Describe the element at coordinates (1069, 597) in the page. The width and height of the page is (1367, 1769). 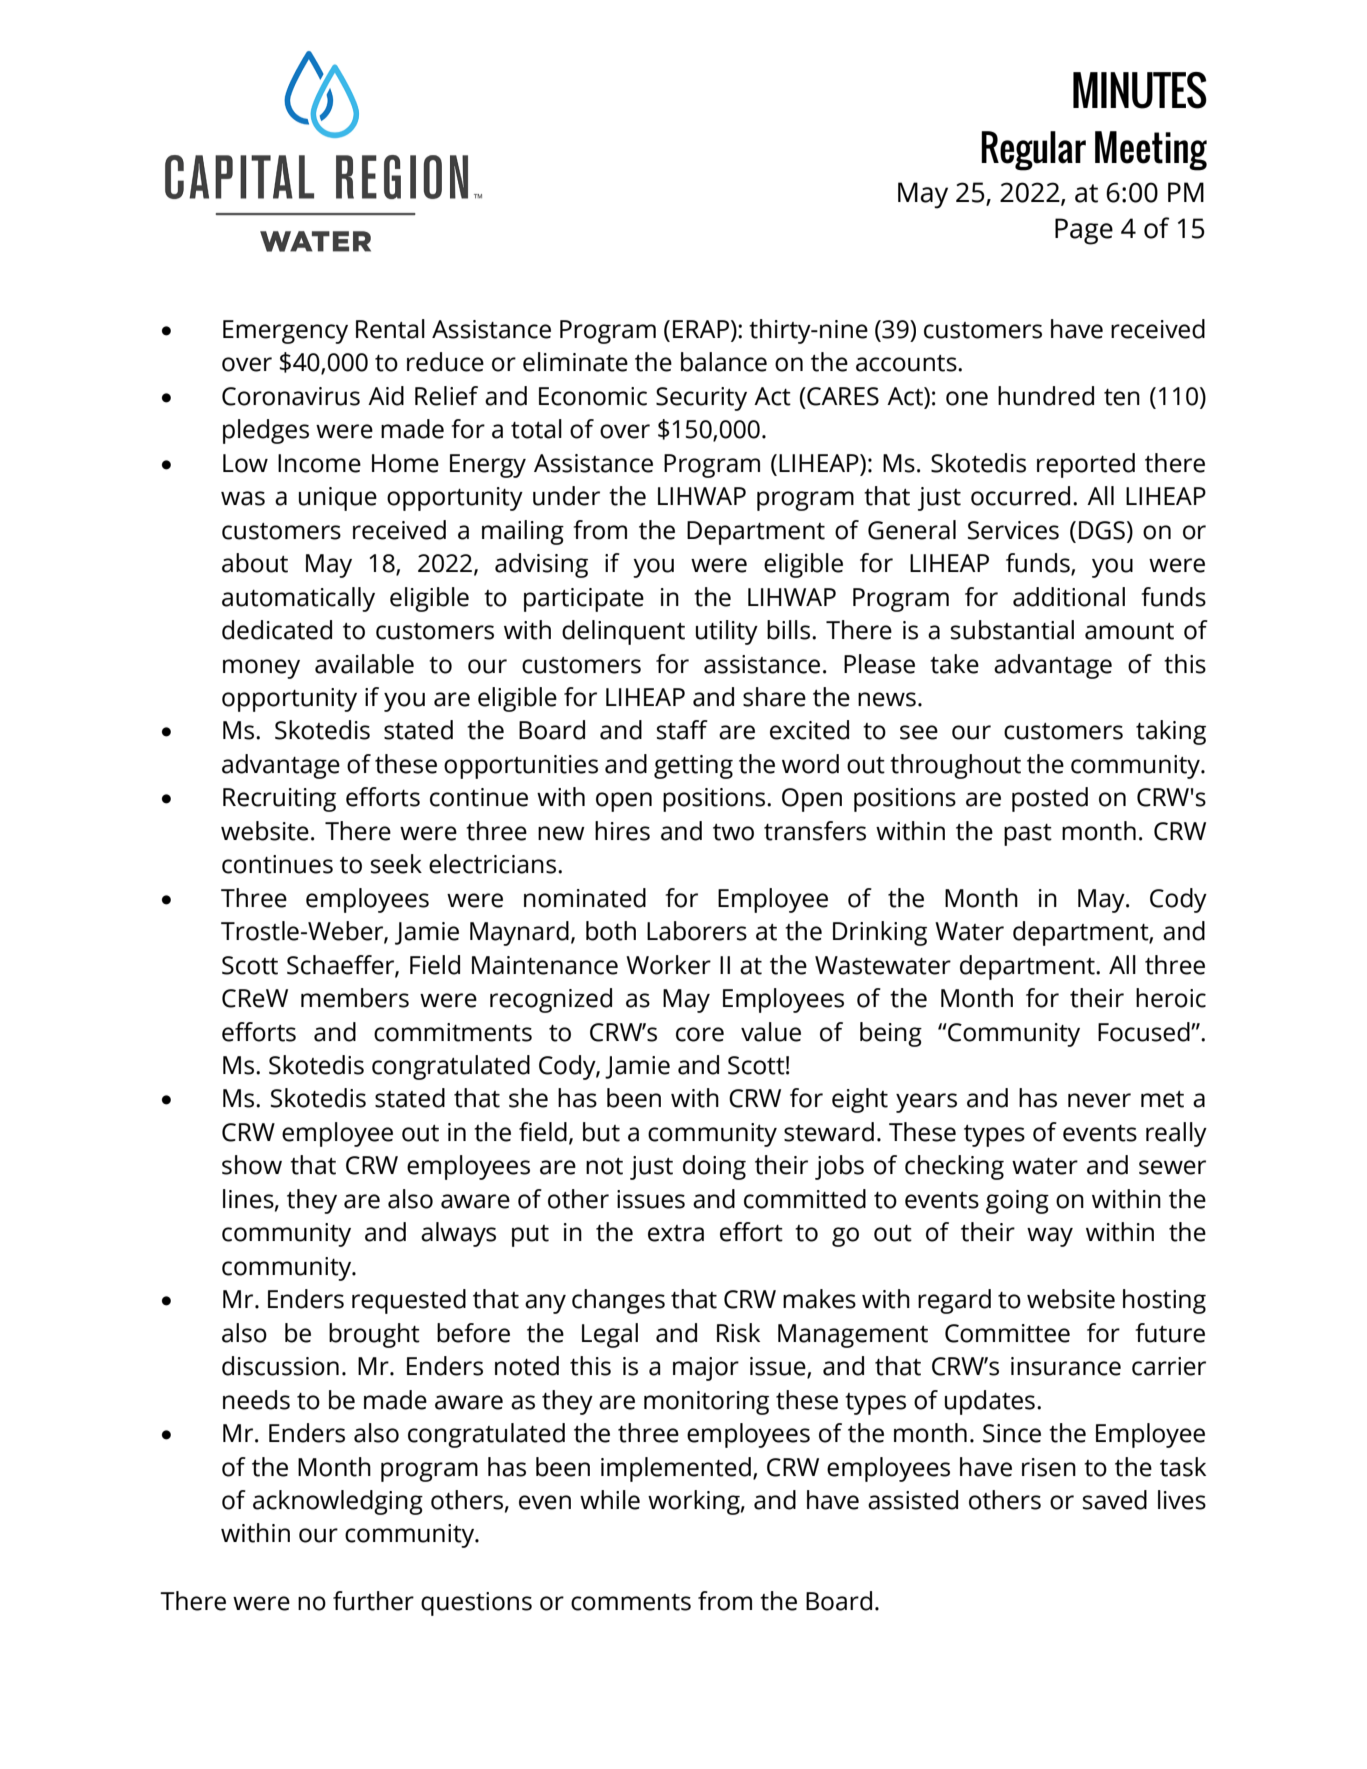
I see `additional` at that location.
